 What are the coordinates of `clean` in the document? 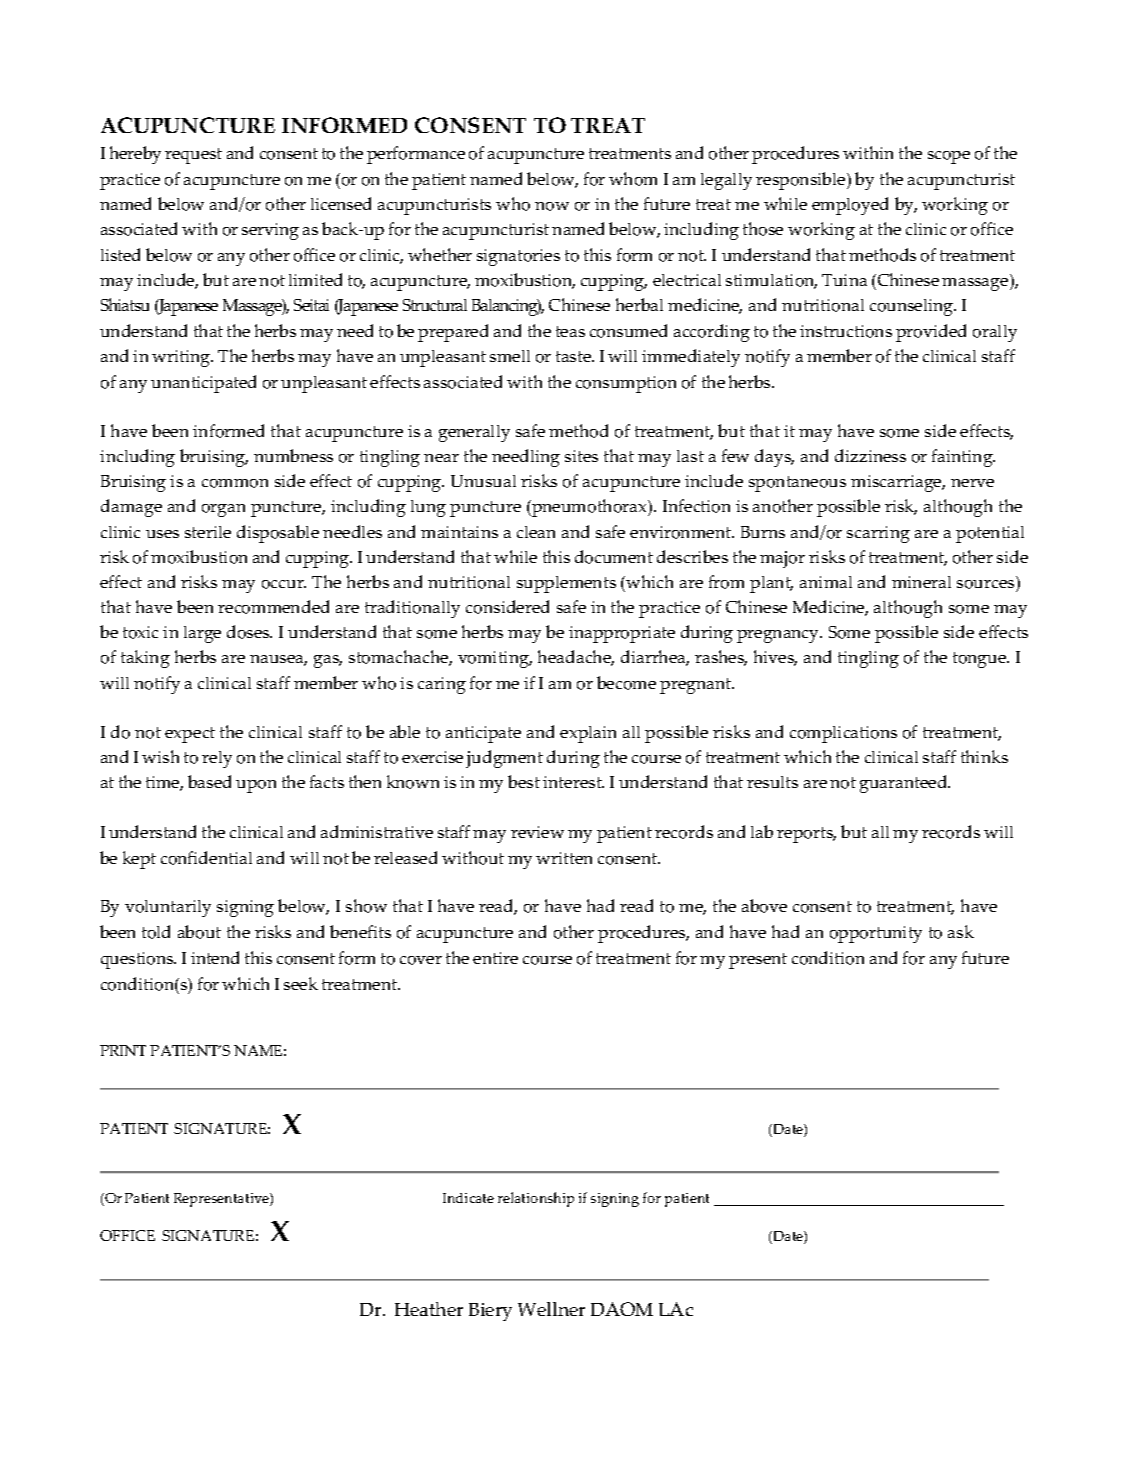 It's located at (536, 532).
